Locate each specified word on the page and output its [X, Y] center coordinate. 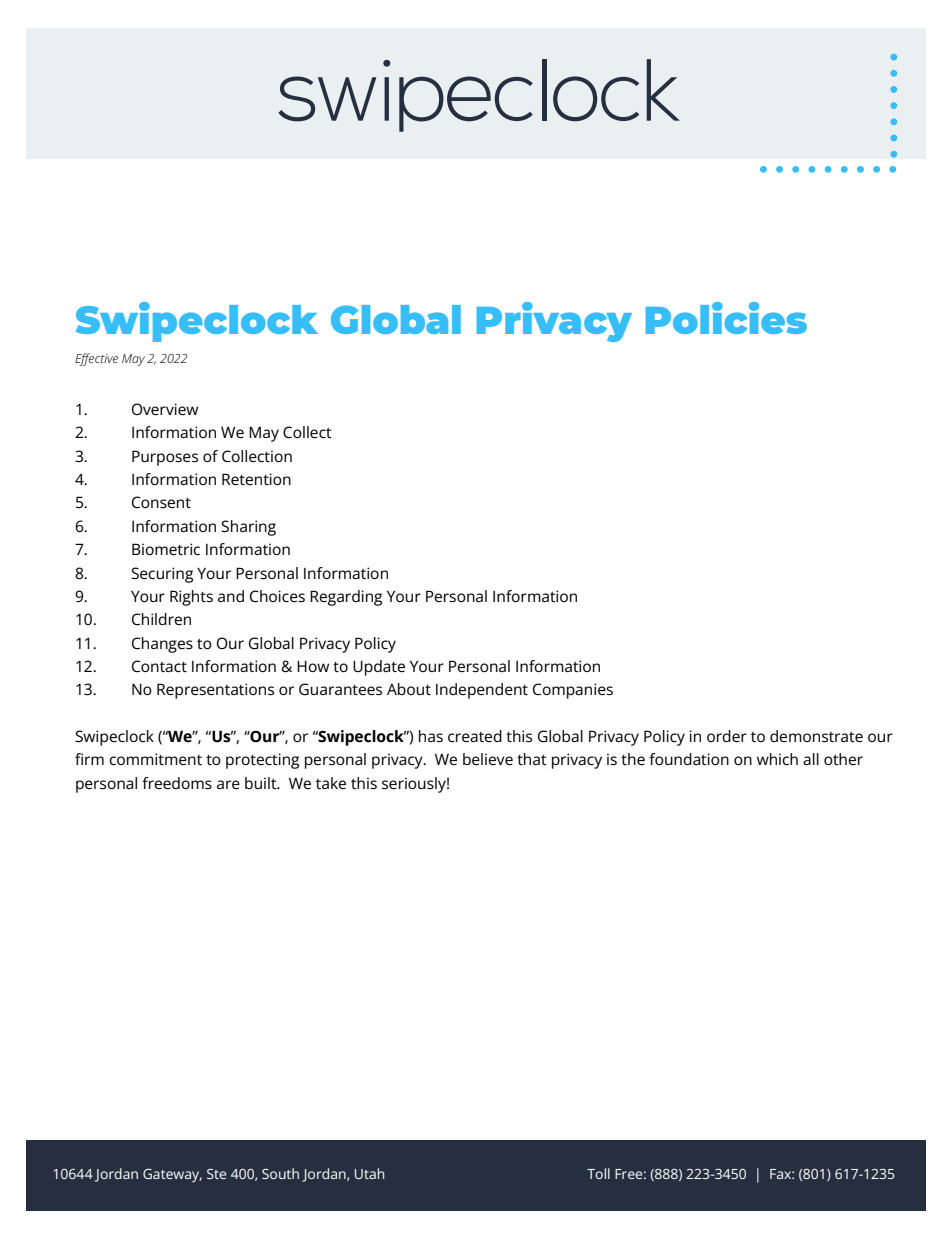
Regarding [346, 598]
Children [161, 619]
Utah [369, 1173]
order [727, 736]
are [228, 784]
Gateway [172, 1176]
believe [488, 759]
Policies [726, 318]
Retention [256, 479]
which [777, 759]
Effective [96, 359]
